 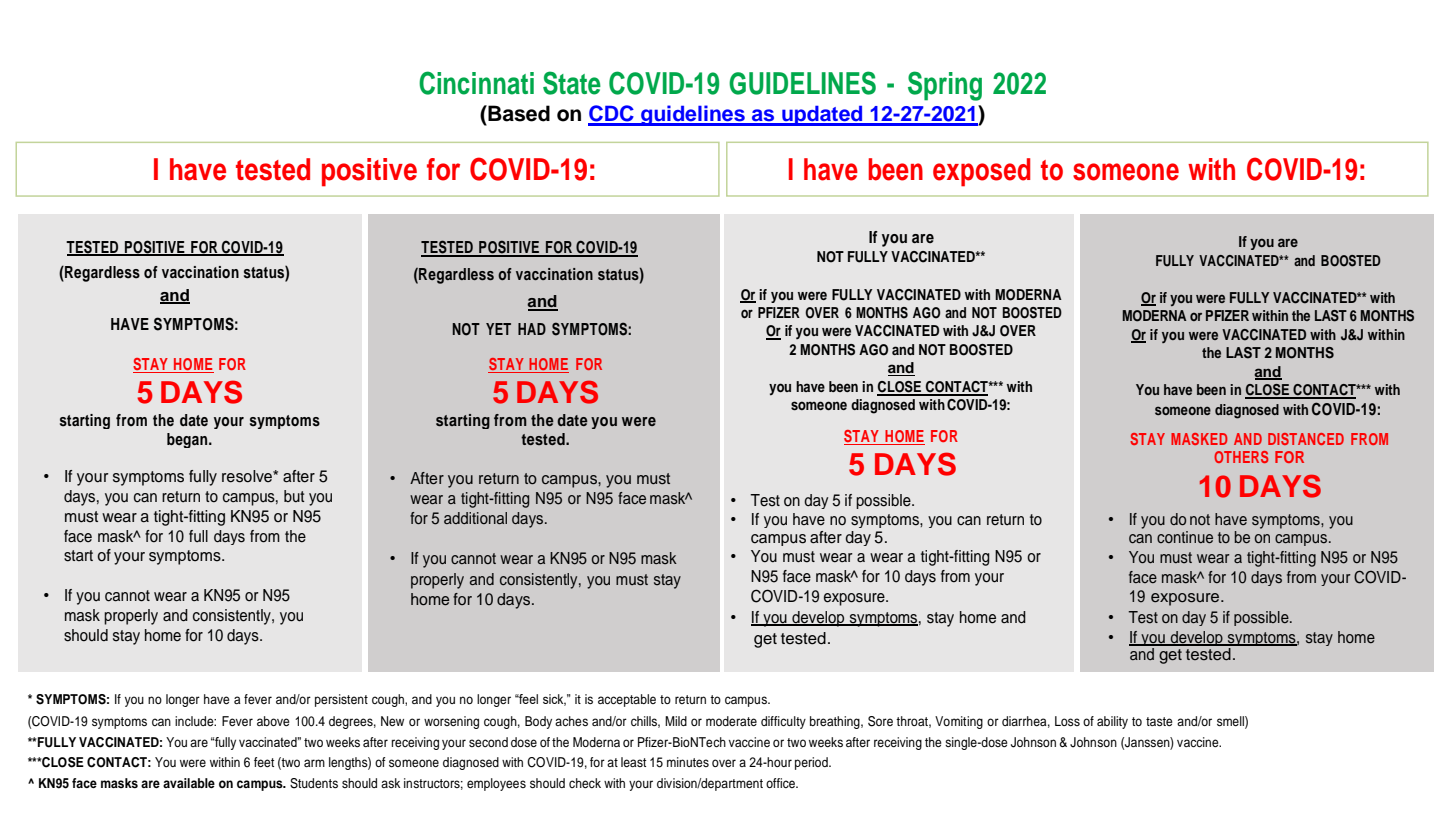 I want to click on Cincinnati, so click(x=476, y=83).
